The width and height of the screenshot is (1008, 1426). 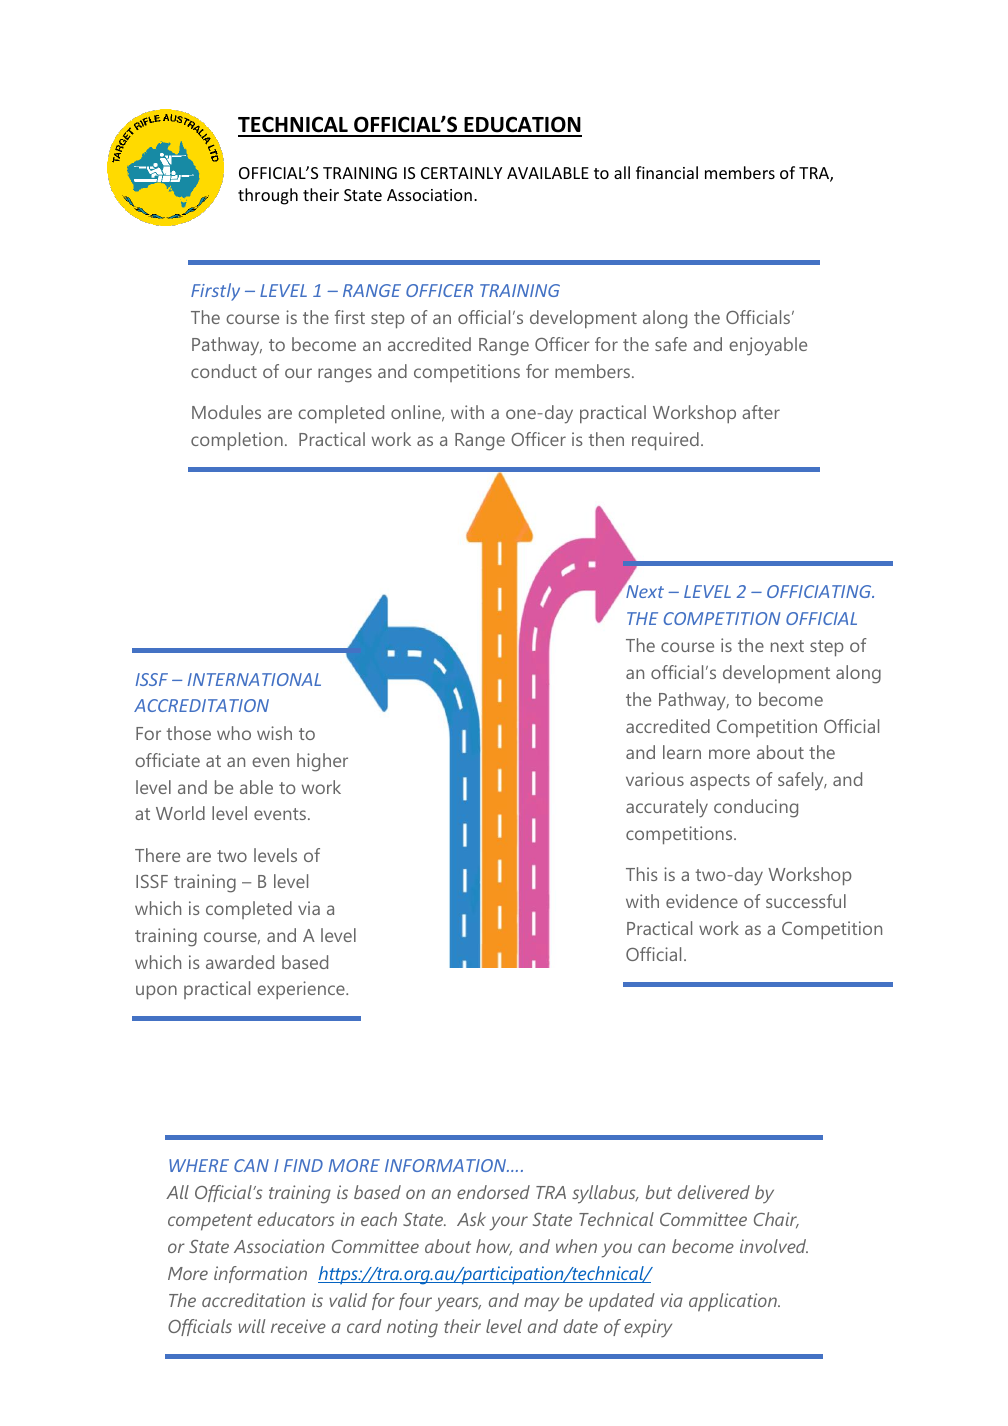 I want to click on who, so click(x=234, y=733).
